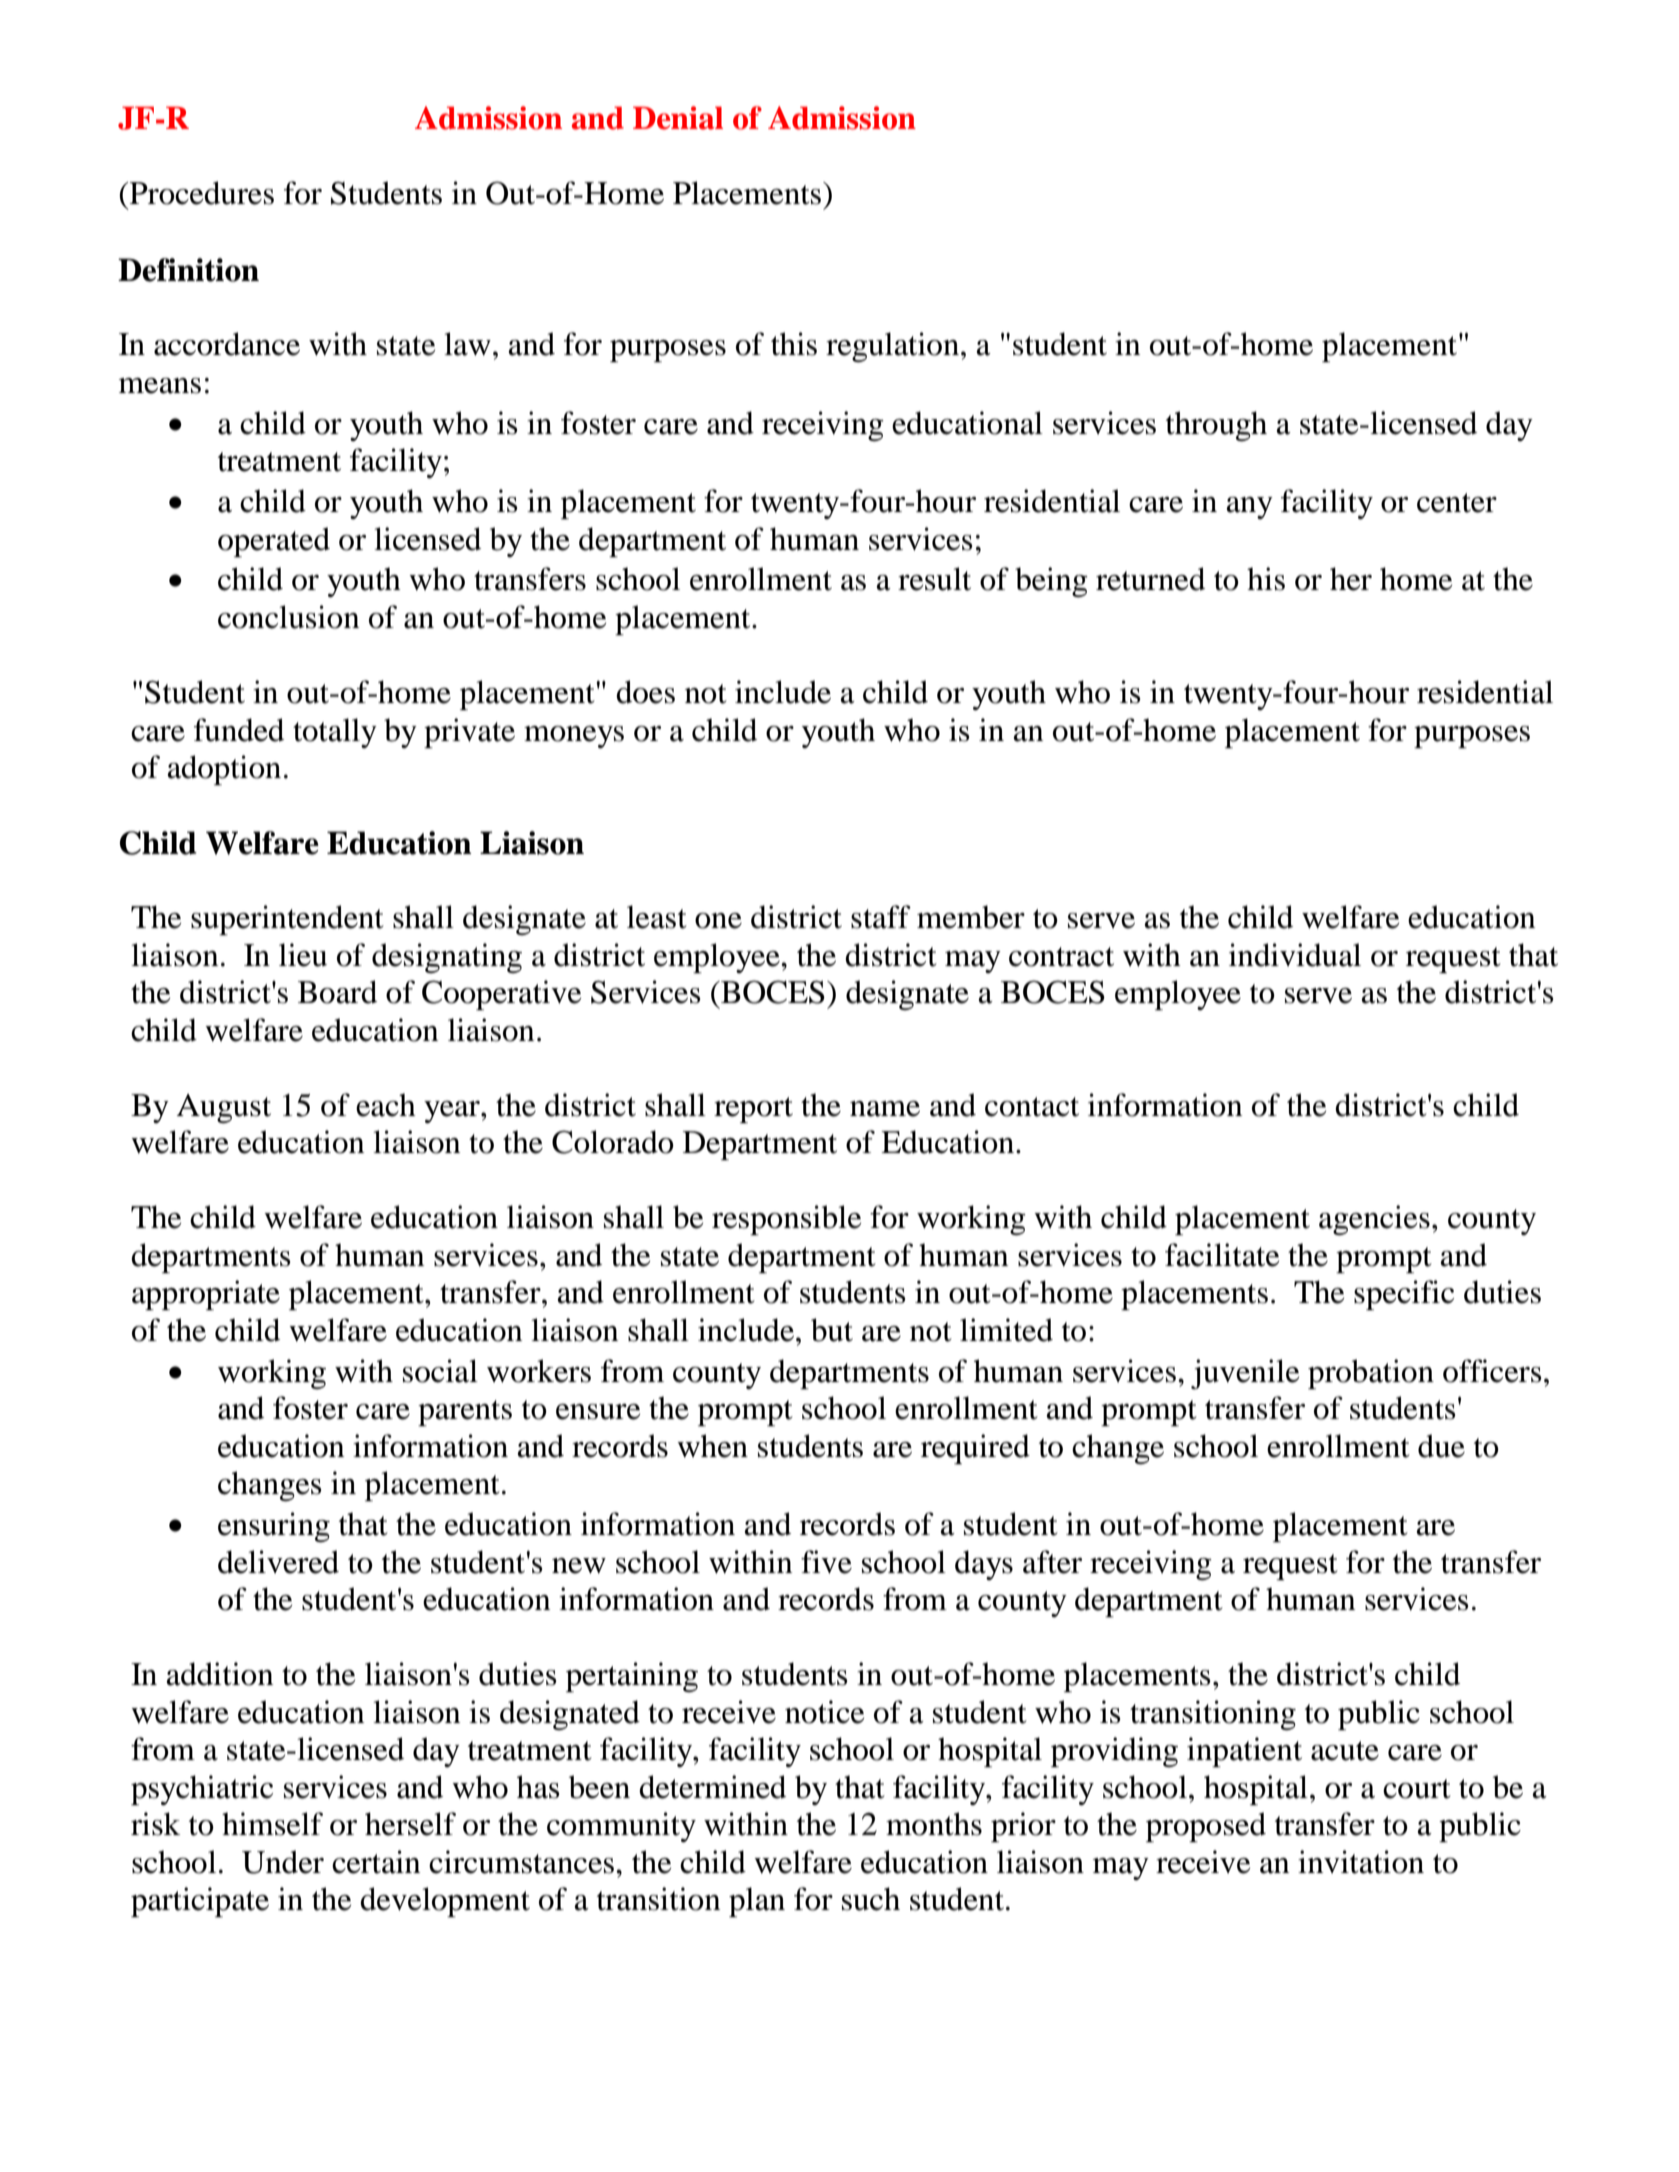 The height and width of the page is (2172, 1679). Describe the element at coordinates (201, 193) in the page. I see `Procedures` at that location.
